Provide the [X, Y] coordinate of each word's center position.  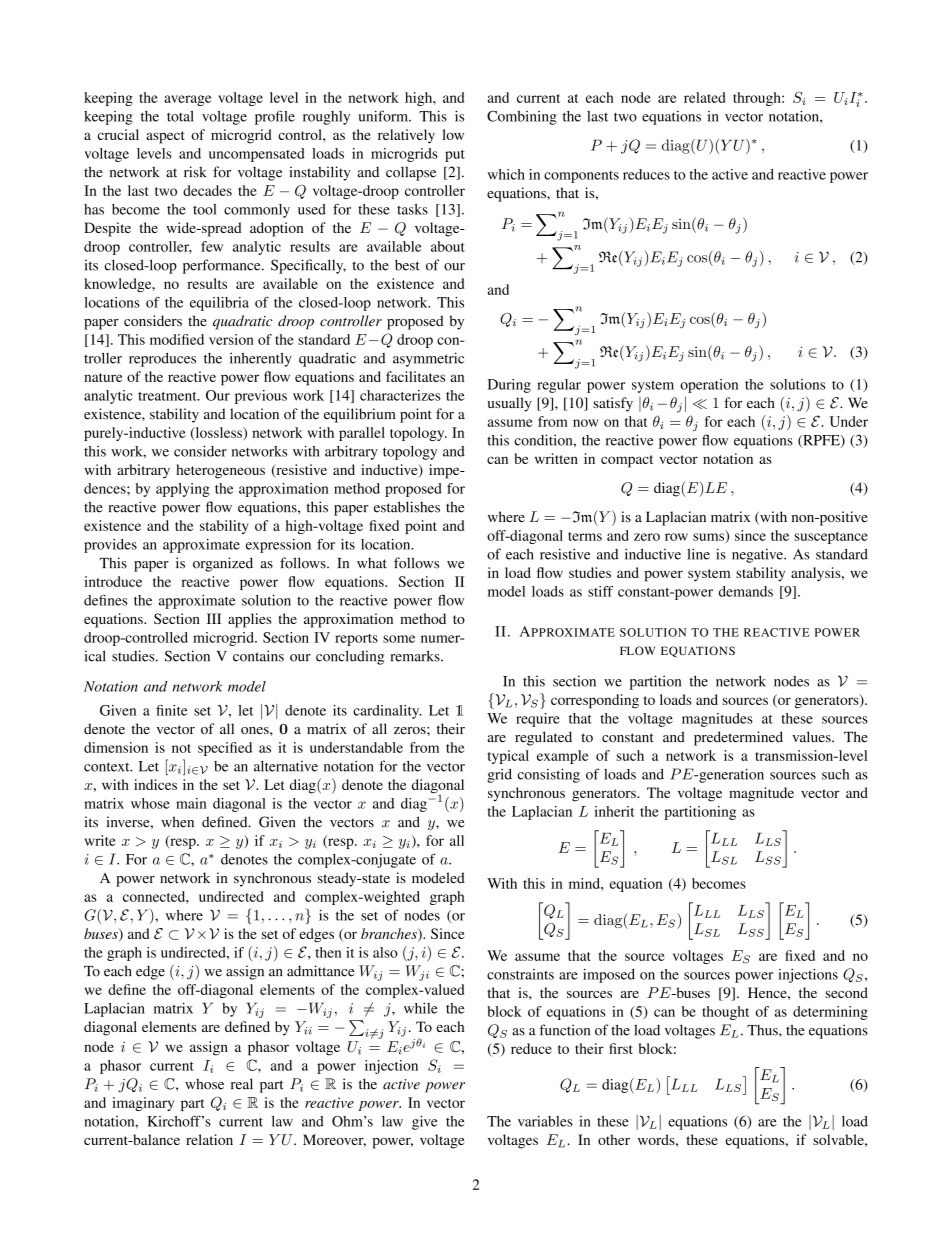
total [180, 116]
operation [709, 386]
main [191, 803]
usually [510, 404]
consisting [549, 775]
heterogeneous [220, 471]
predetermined [738, 738]
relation [209, 1139]
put [455, 156]
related [704, 97]
